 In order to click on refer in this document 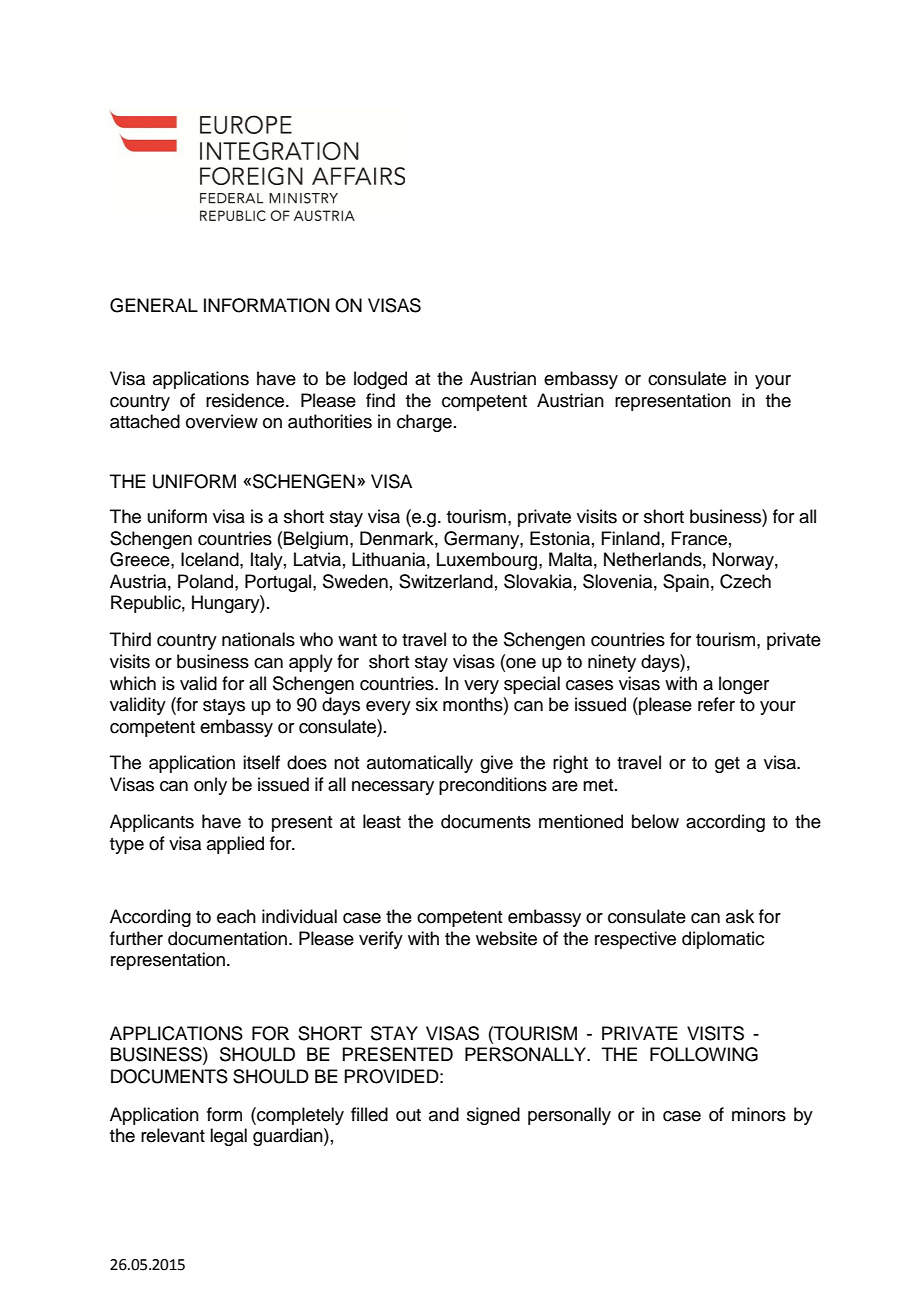, I will do `click(716, 704)`.
